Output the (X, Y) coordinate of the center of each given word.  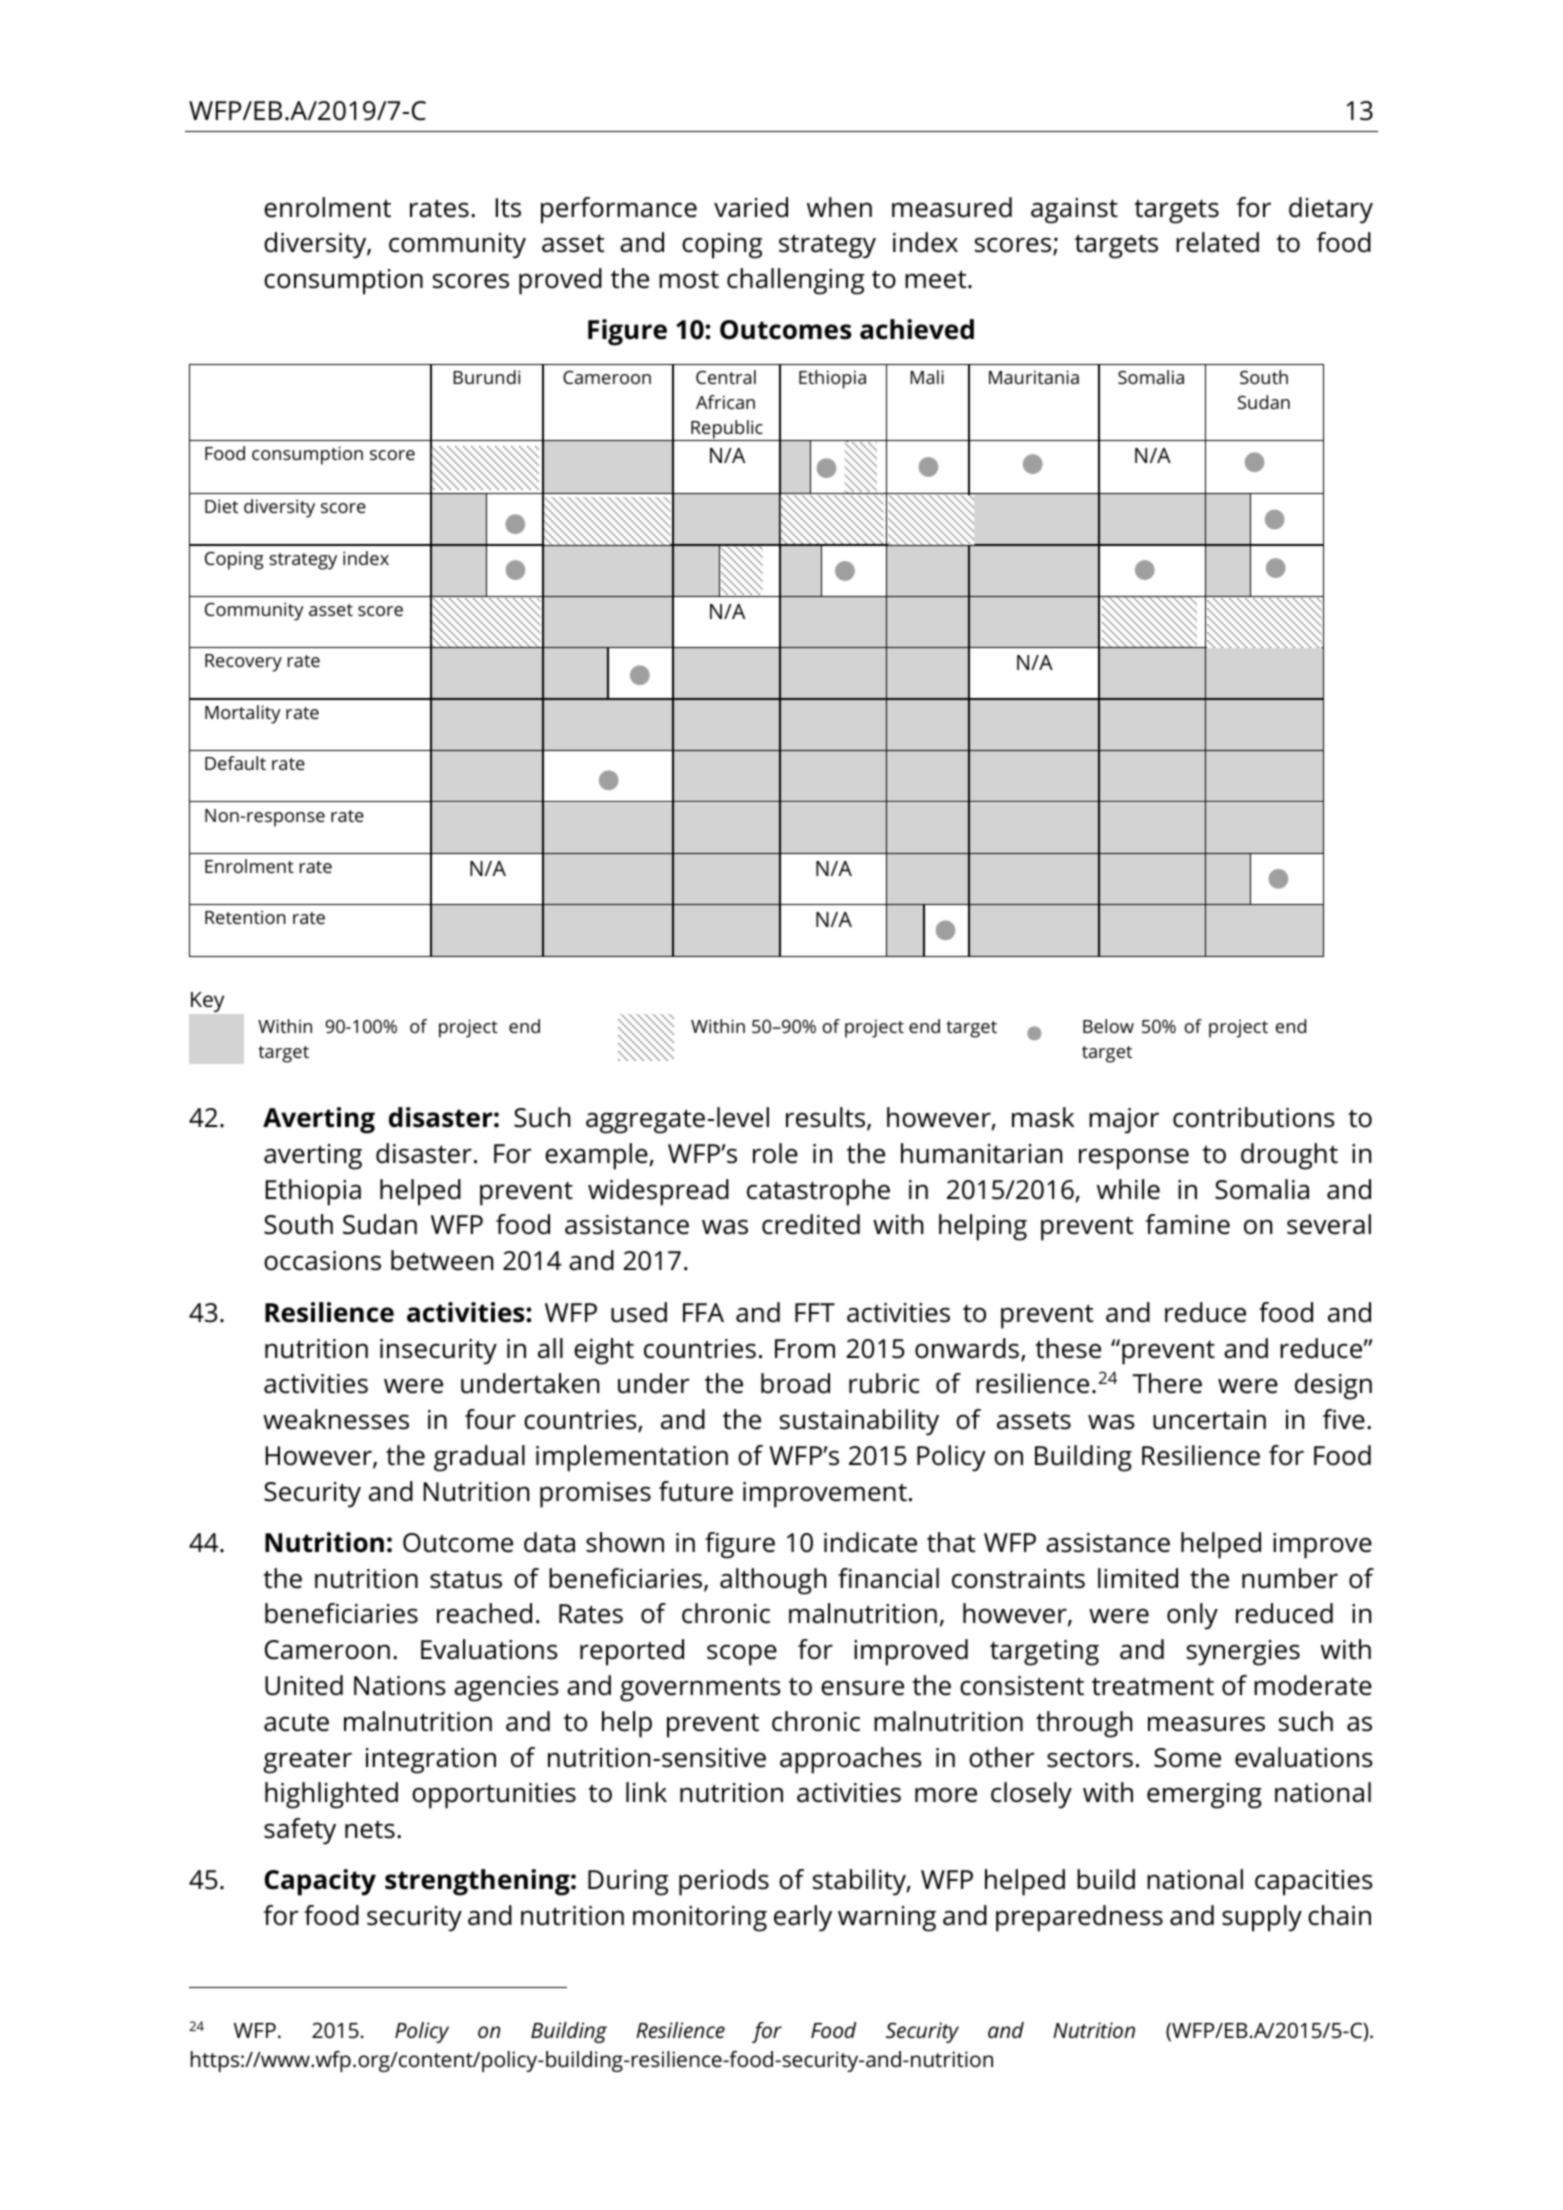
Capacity (320, 1882)
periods (724, 1882)
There (1167, 1383)
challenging (796, 281)
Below (1108, 1026)
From (805, 1349)
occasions (322, 1261)
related (1217, 242)
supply (1262, 1918)
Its (508, 208)
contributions (1254, 1117)
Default (235, 763)
